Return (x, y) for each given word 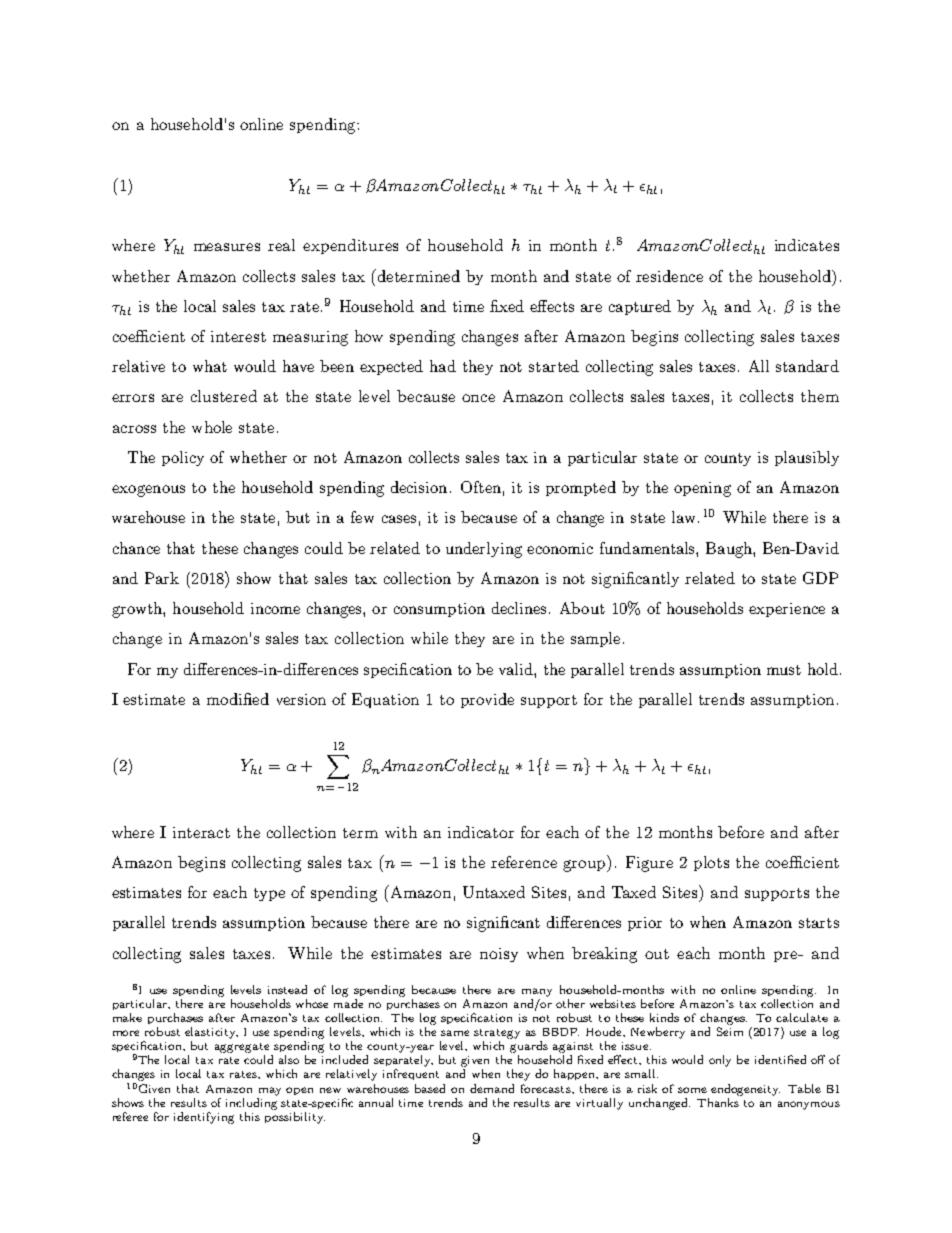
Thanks (718, 1102)
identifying (204, 1118)
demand (492, 1088)
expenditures (350, 246)
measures (227, 247)
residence (669, 276)
